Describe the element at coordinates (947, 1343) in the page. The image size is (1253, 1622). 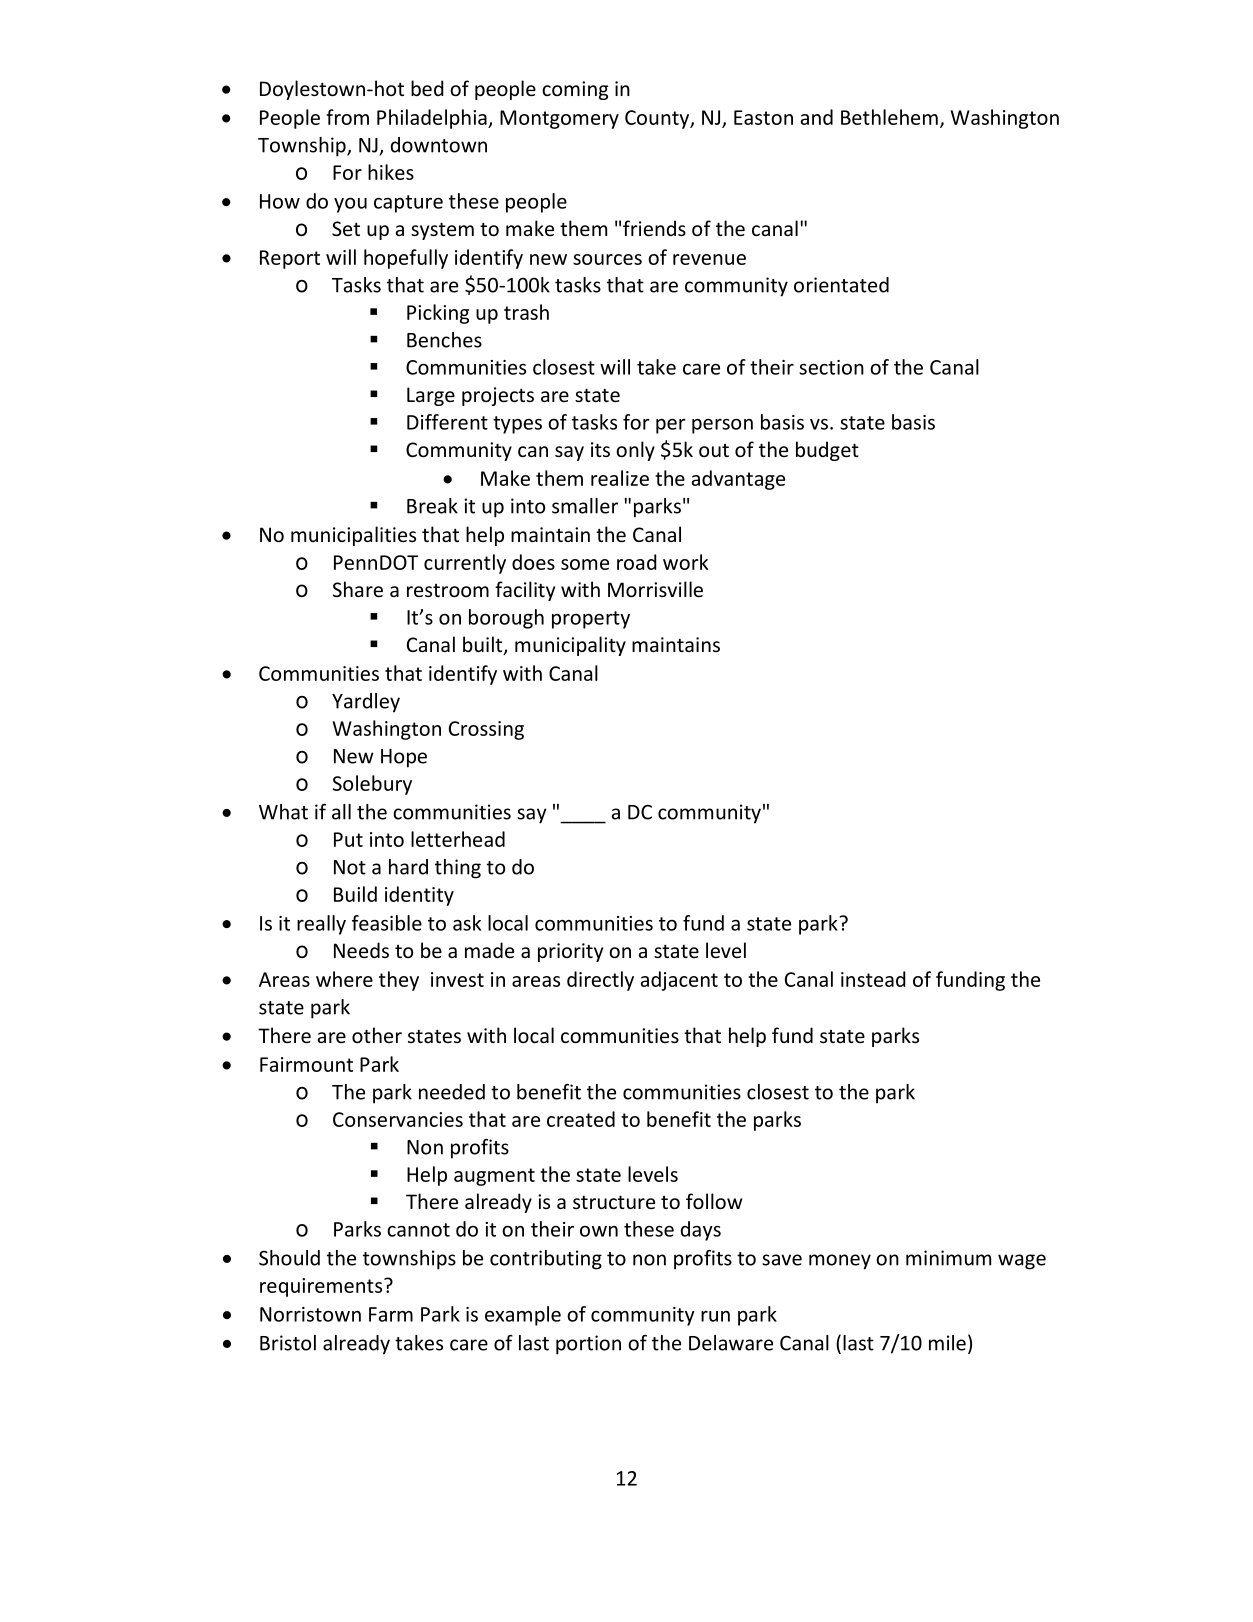
I see `mile` at that location.
